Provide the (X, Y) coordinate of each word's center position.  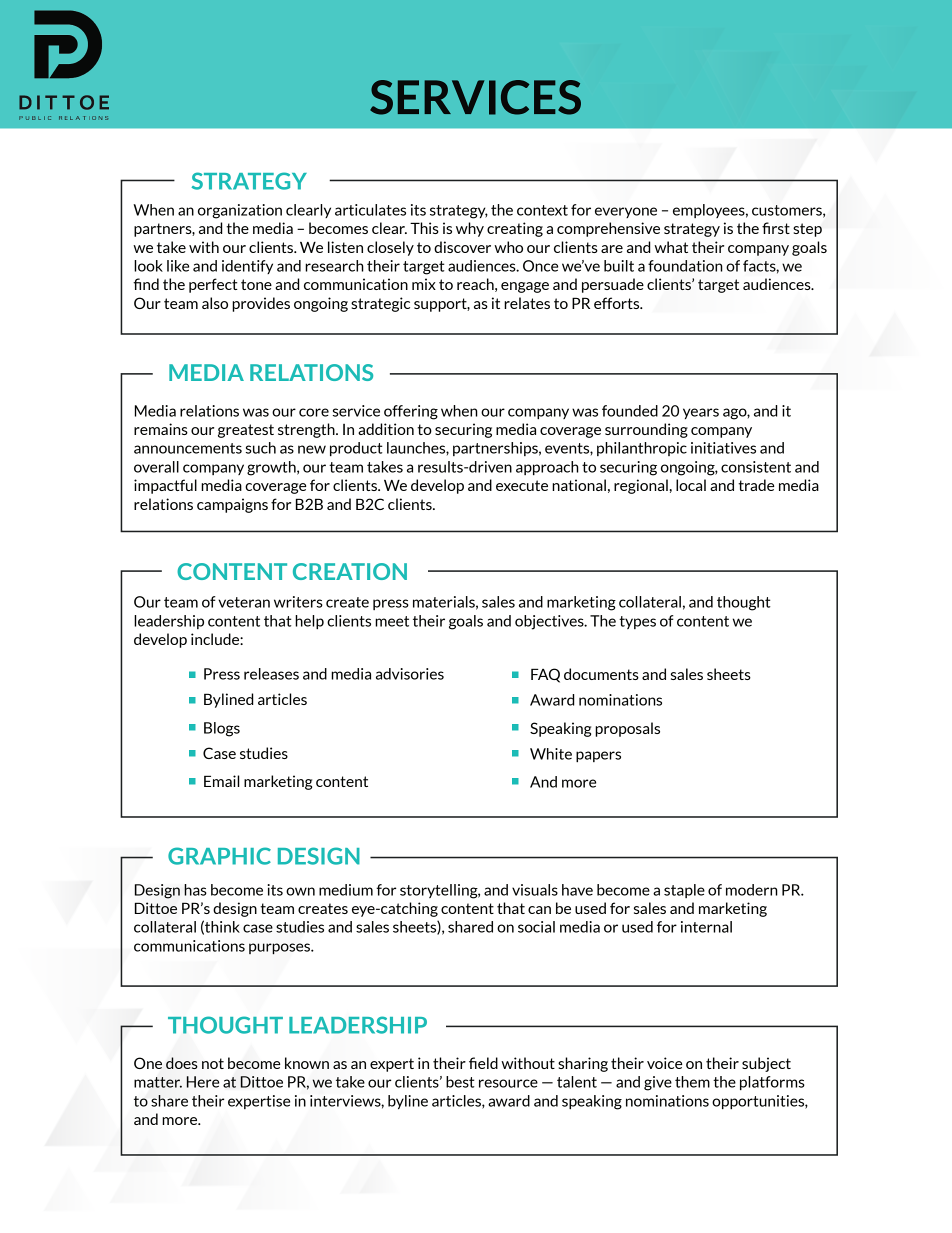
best (460, 1082)
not (213, 1063)
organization (240, 211)
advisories (410, 674)
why (470, 229)
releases (271, 674)
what (671, 247)
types (637, 622)
